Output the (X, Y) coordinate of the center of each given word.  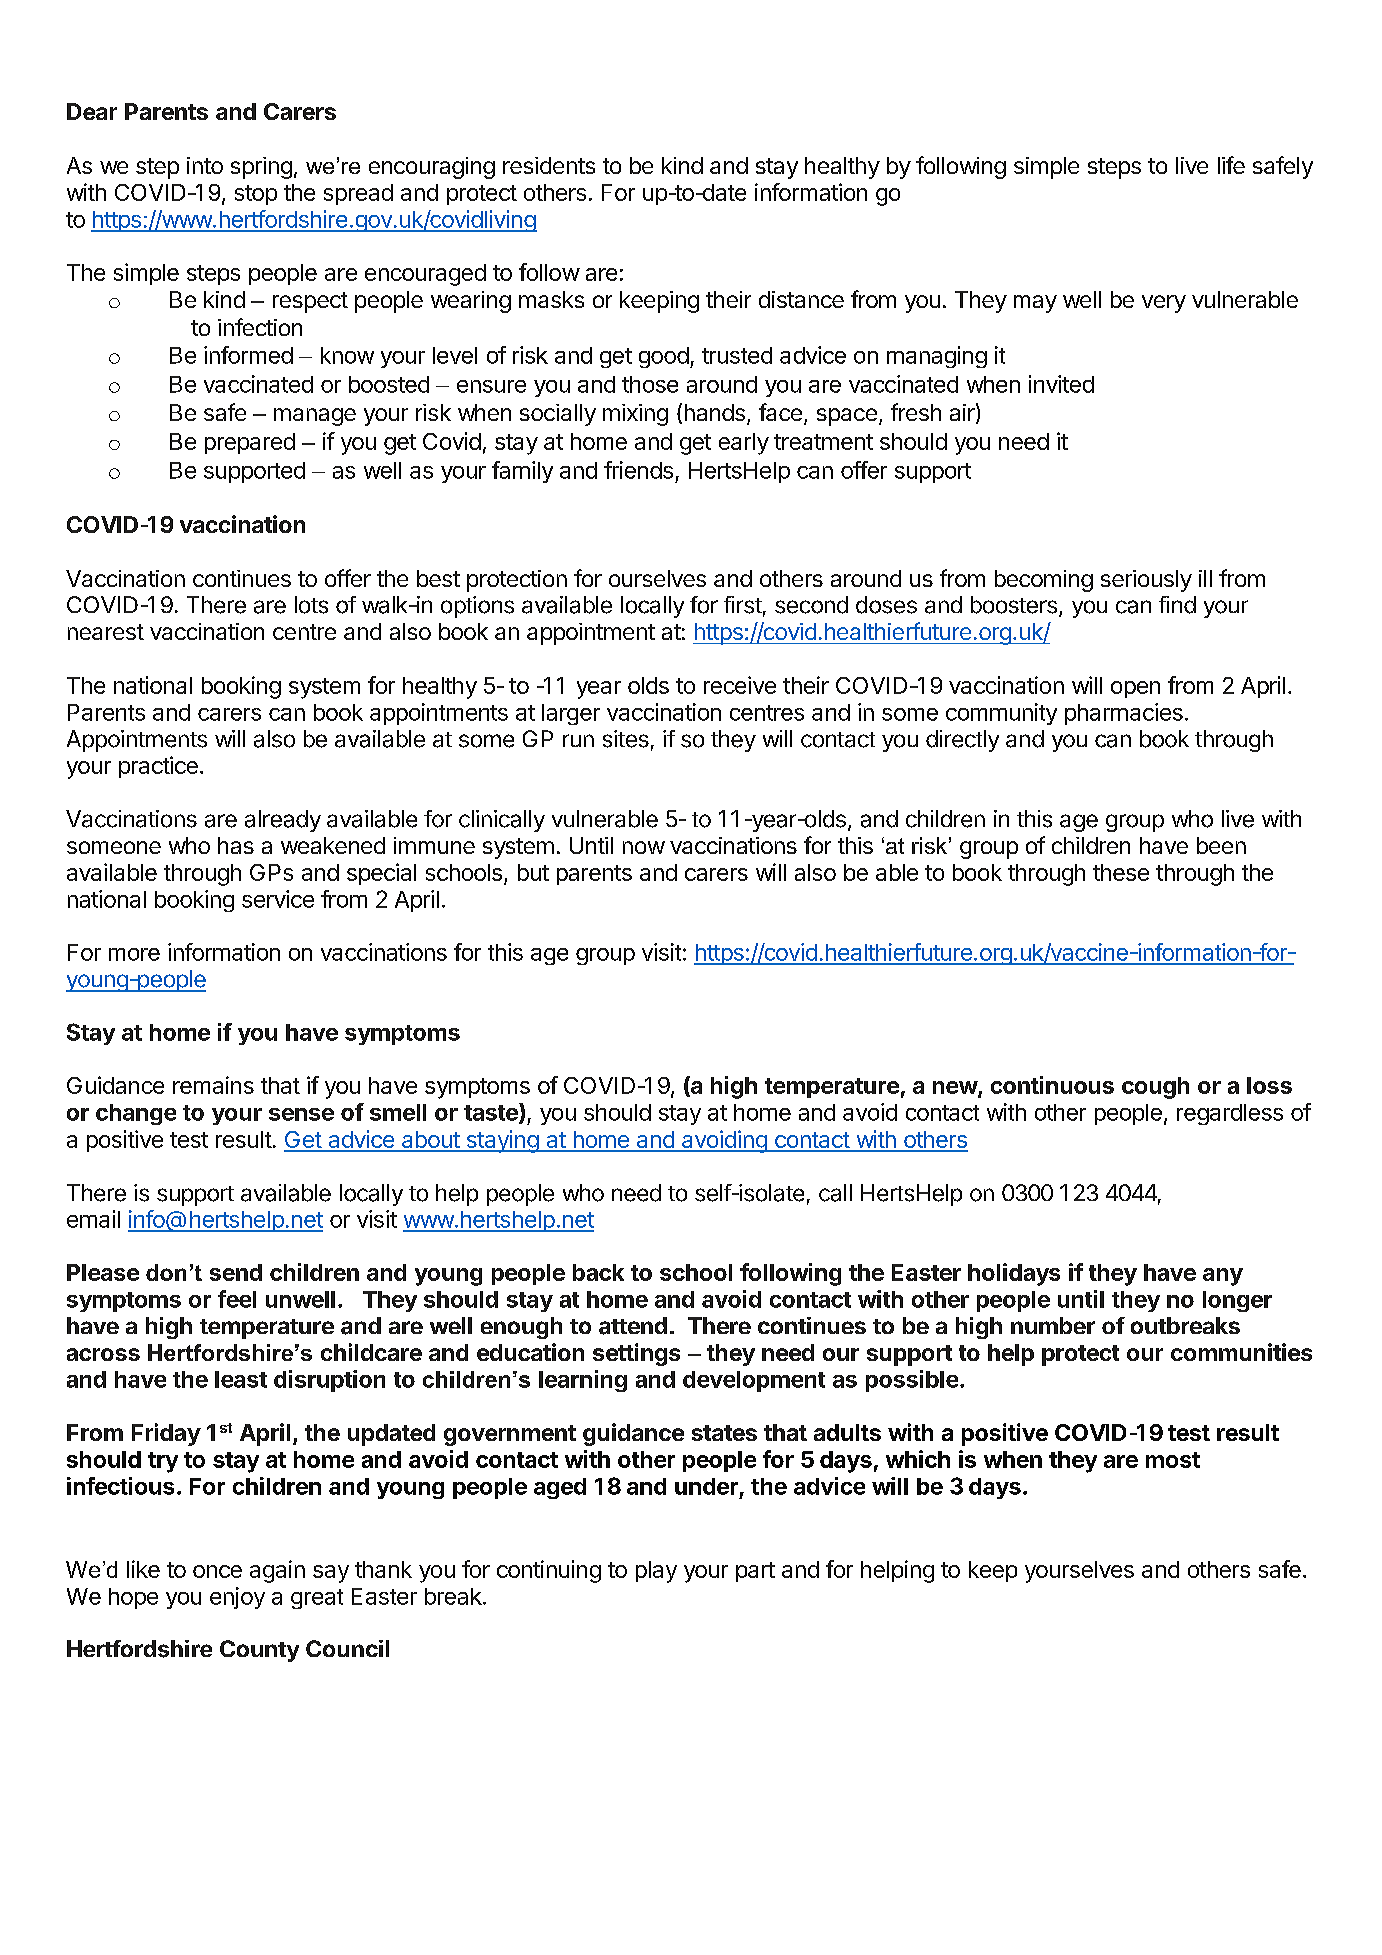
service (278, 899)
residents (549, 165)
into (205, 165)
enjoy (237, 1598)
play (656, 1572)
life (1231, 165)
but (533, 872)
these (1121, 872)
